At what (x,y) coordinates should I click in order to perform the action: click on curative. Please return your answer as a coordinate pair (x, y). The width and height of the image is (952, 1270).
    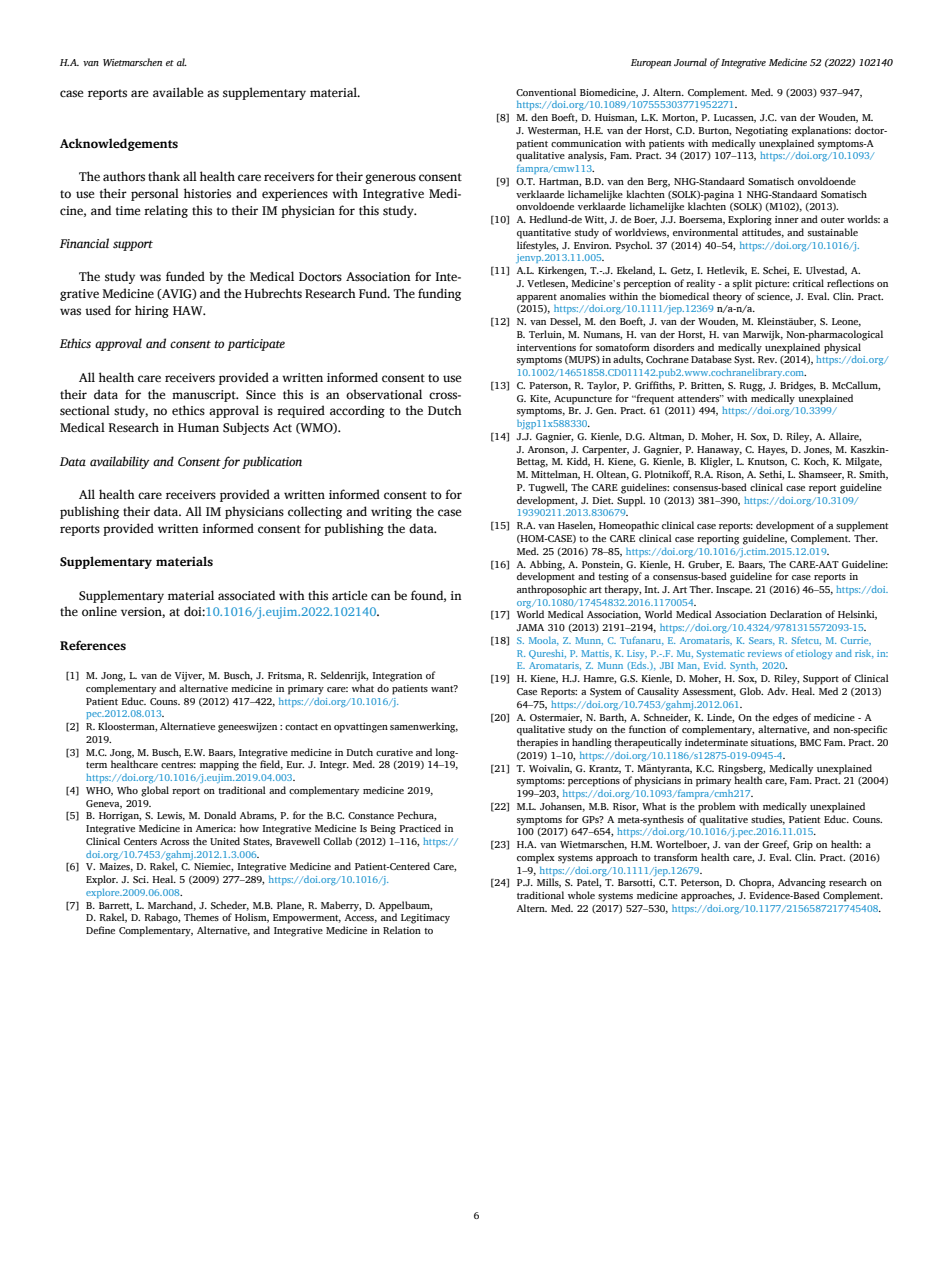
    Looking at the image, I should click on (394, 752).
